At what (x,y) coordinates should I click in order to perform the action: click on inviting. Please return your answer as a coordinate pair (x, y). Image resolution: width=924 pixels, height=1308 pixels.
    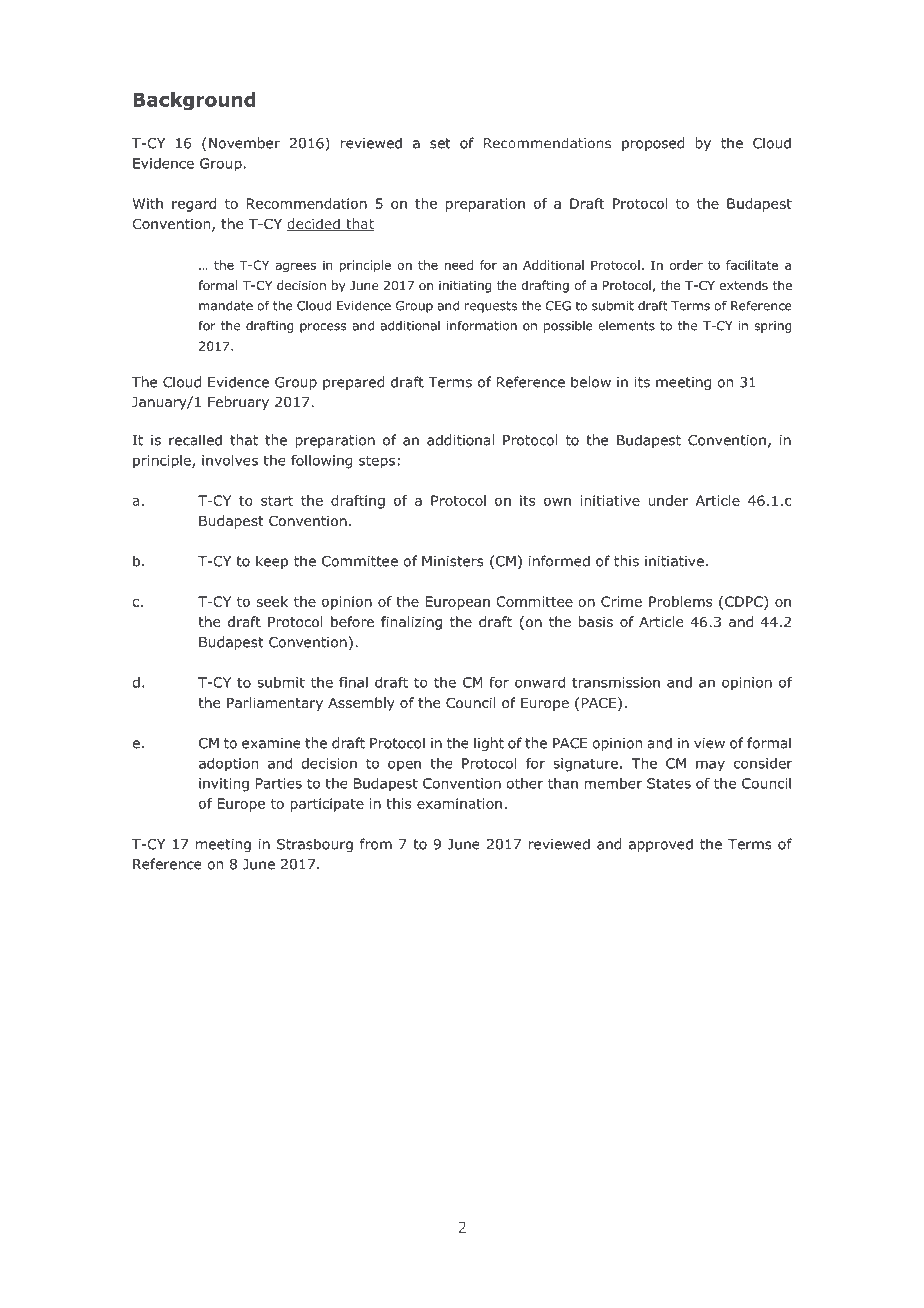
    Looking at the image, I should click on (224, 785).
